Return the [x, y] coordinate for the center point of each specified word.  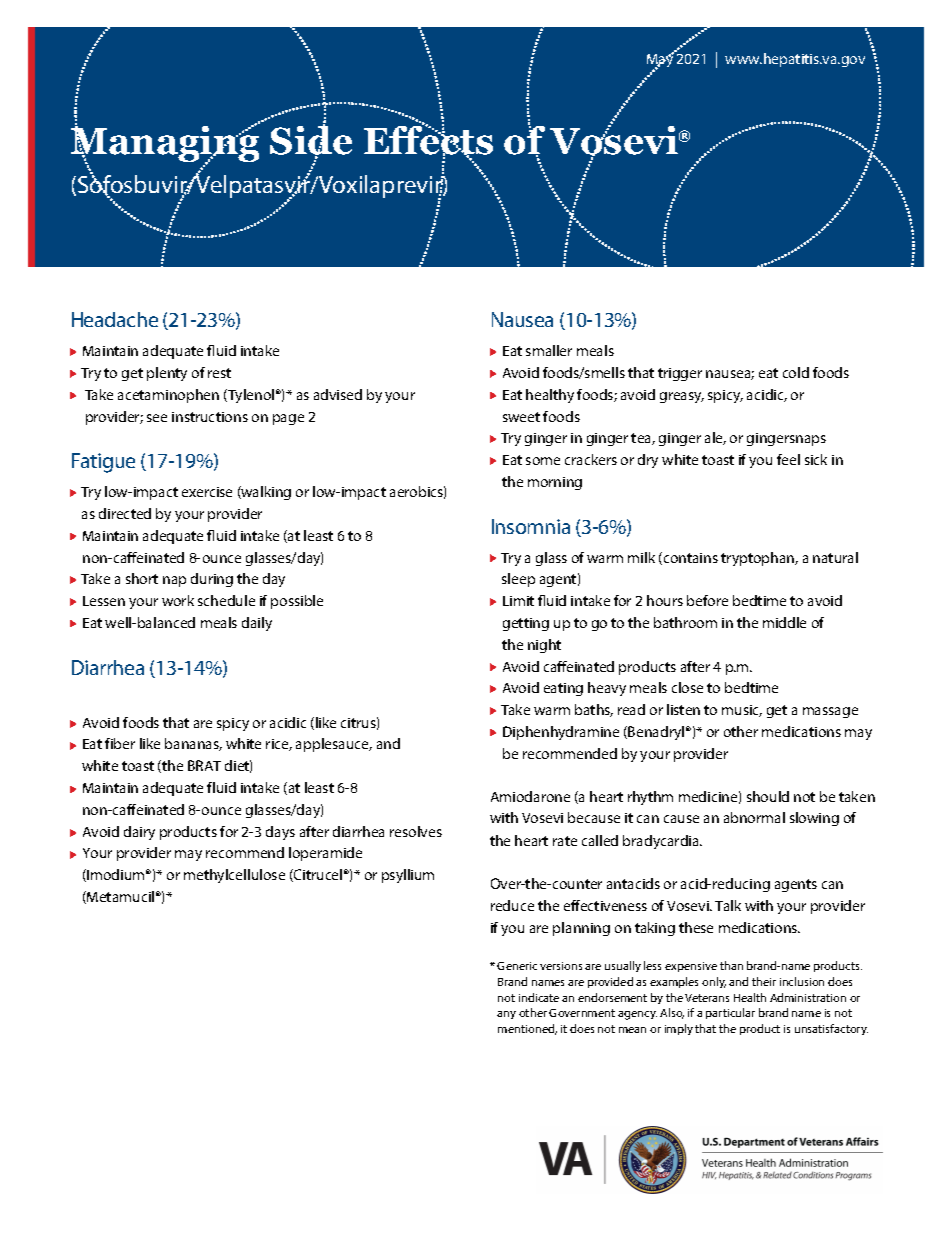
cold [796, 372]
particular [730, 1013]
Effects [428, 141]
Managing [165, 144]
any [506, 1015]
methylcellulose [234, 876]
